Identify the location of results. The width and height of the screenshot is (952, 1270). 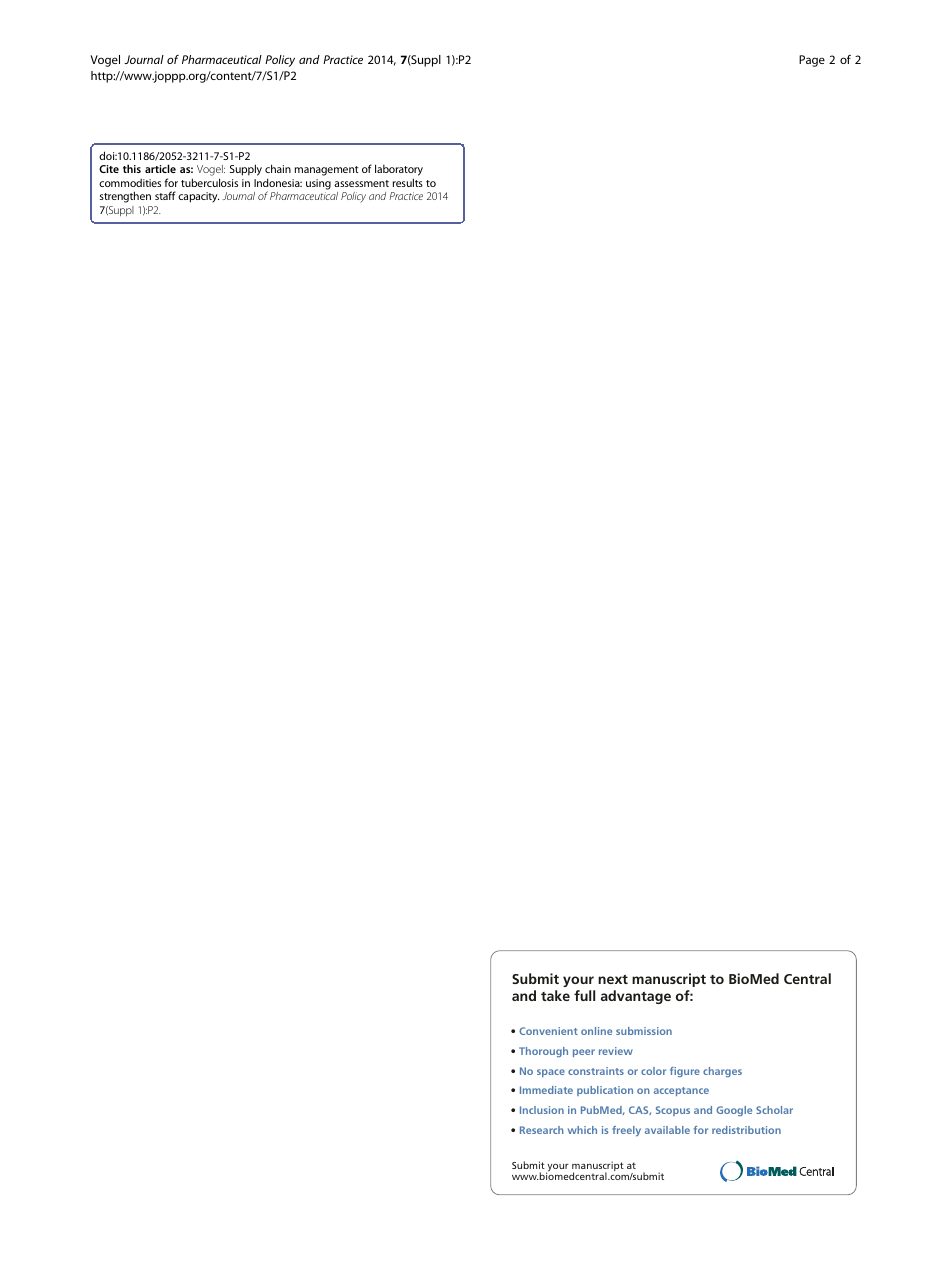
(408, 182).
